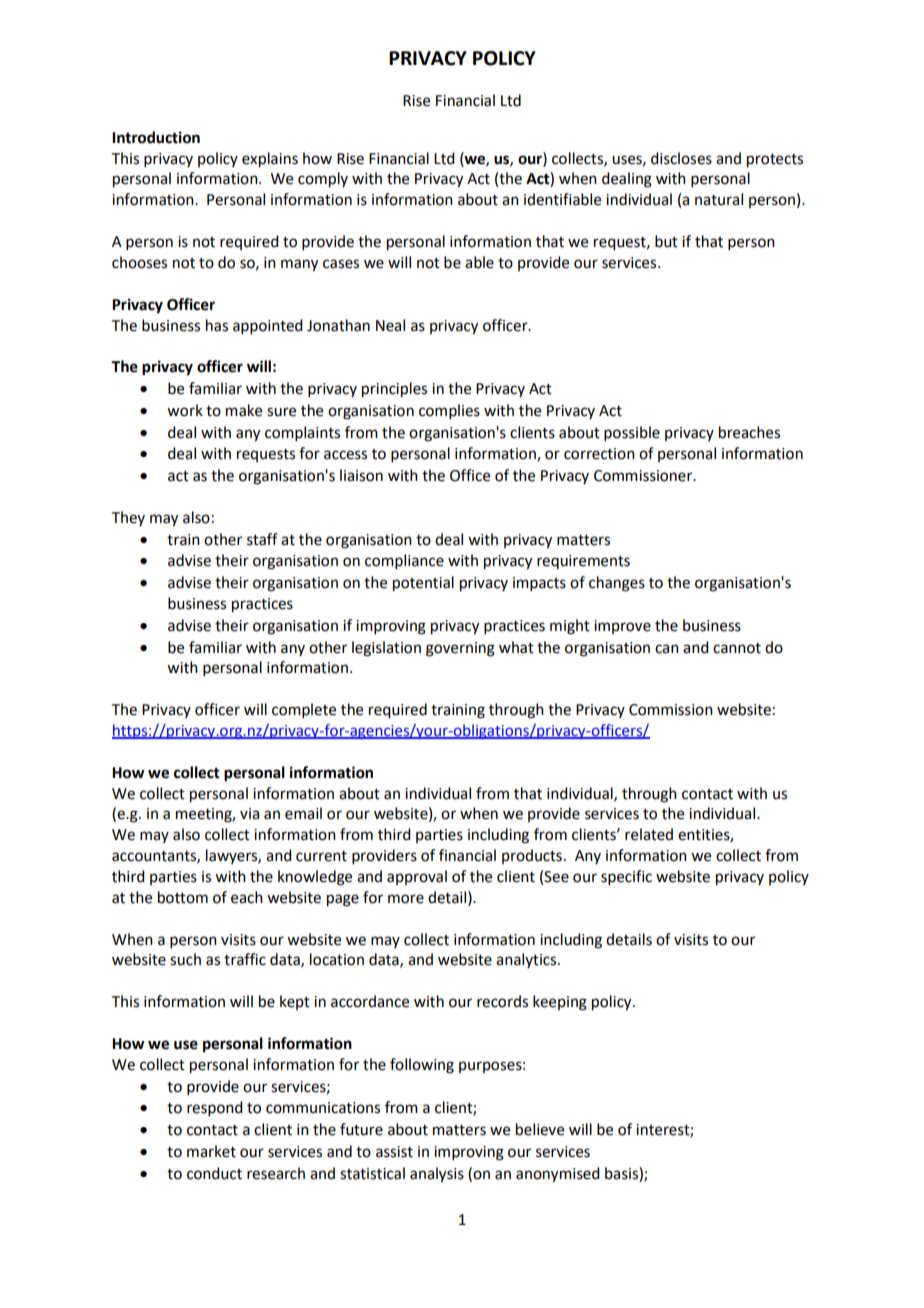 The width and height of the page is (924, 1308). Describe the element at coordinates (211, 1151) in the page. I see `market` at that location.
